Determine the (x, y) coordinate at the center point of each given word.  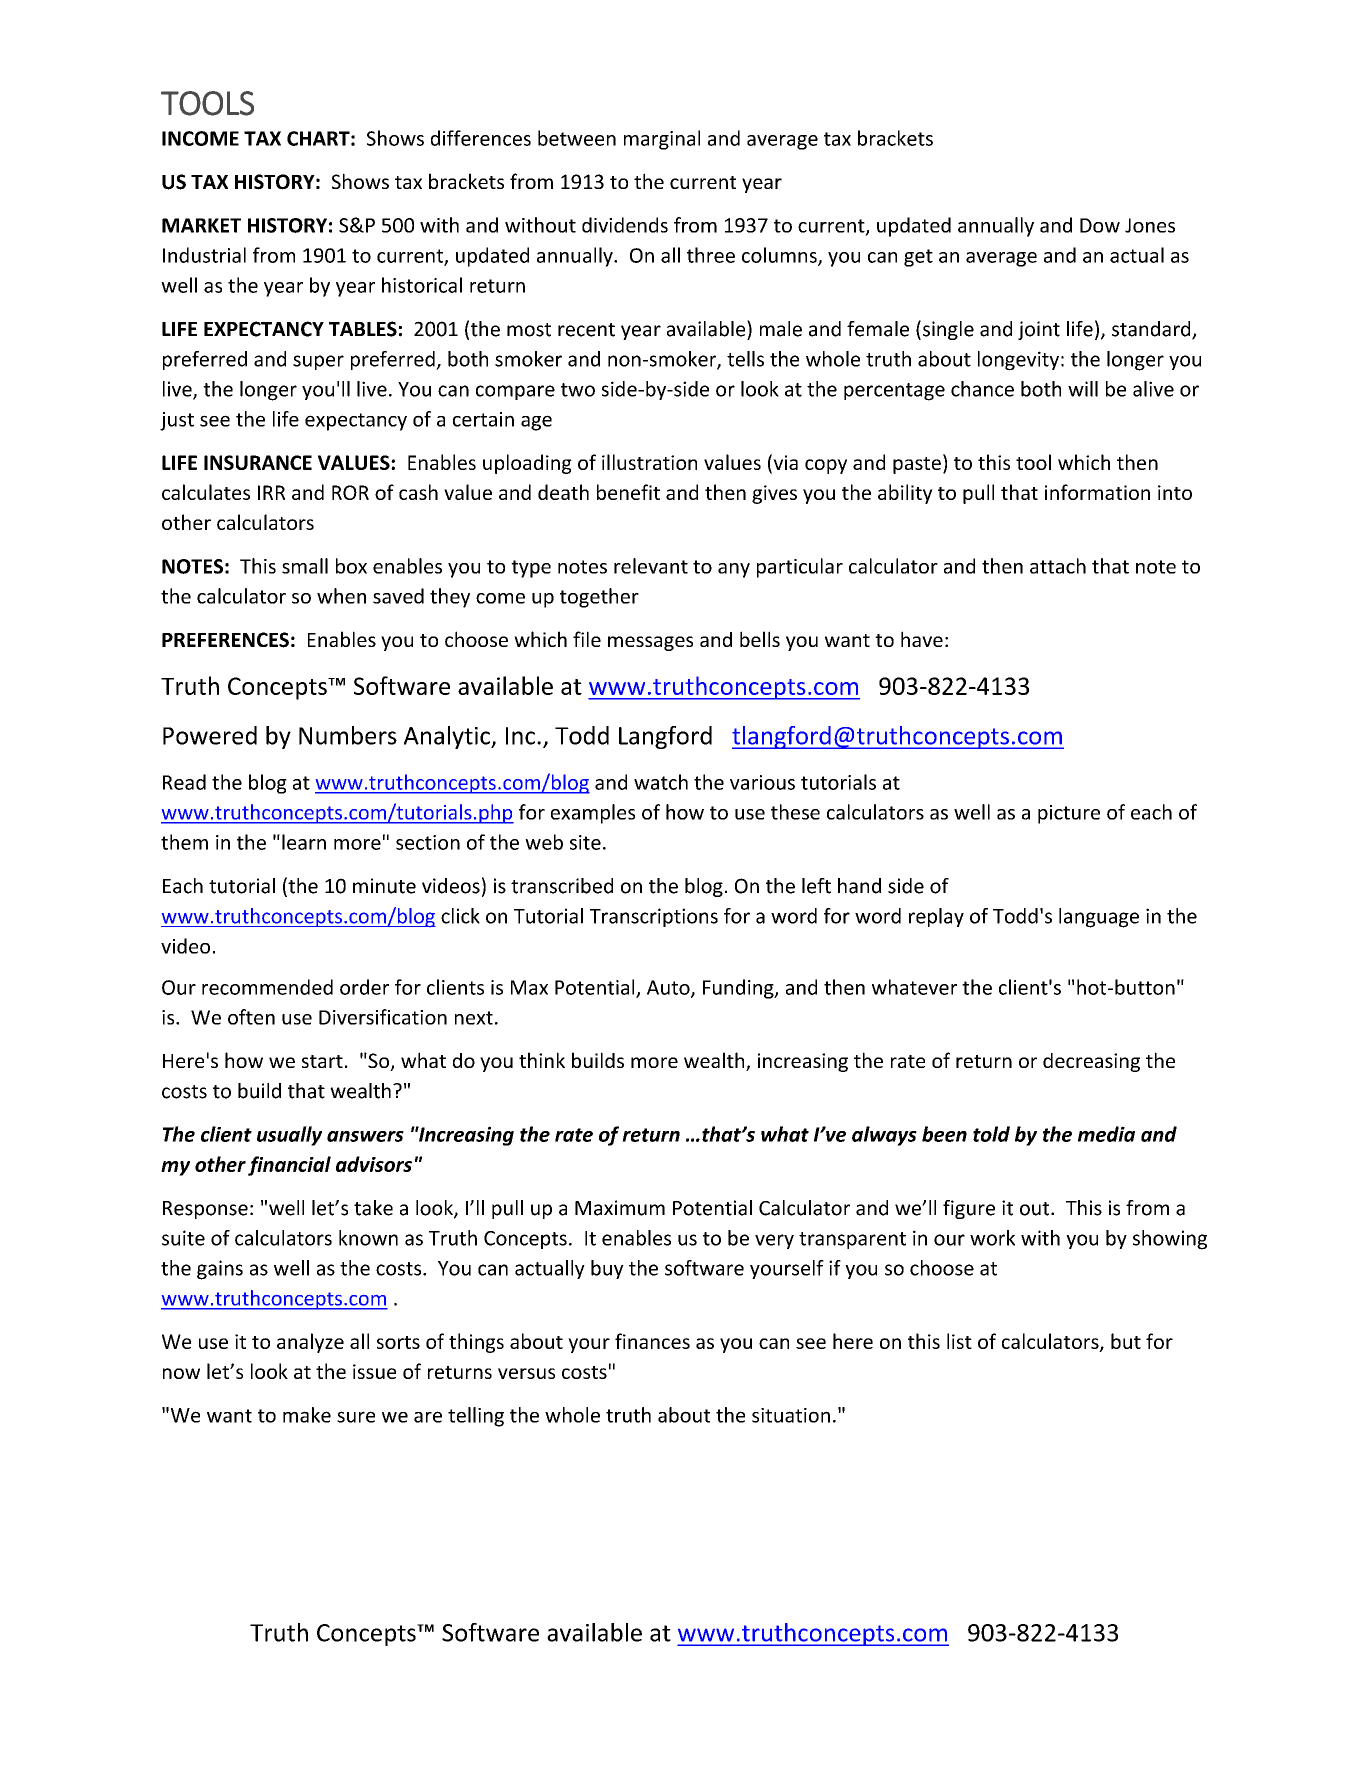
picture (1069, 814)
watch (661, 782)
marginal (662, 140)
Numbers (348, 735)
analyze (310, 1343)
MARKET (201, 225)
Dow (1100, 225)
